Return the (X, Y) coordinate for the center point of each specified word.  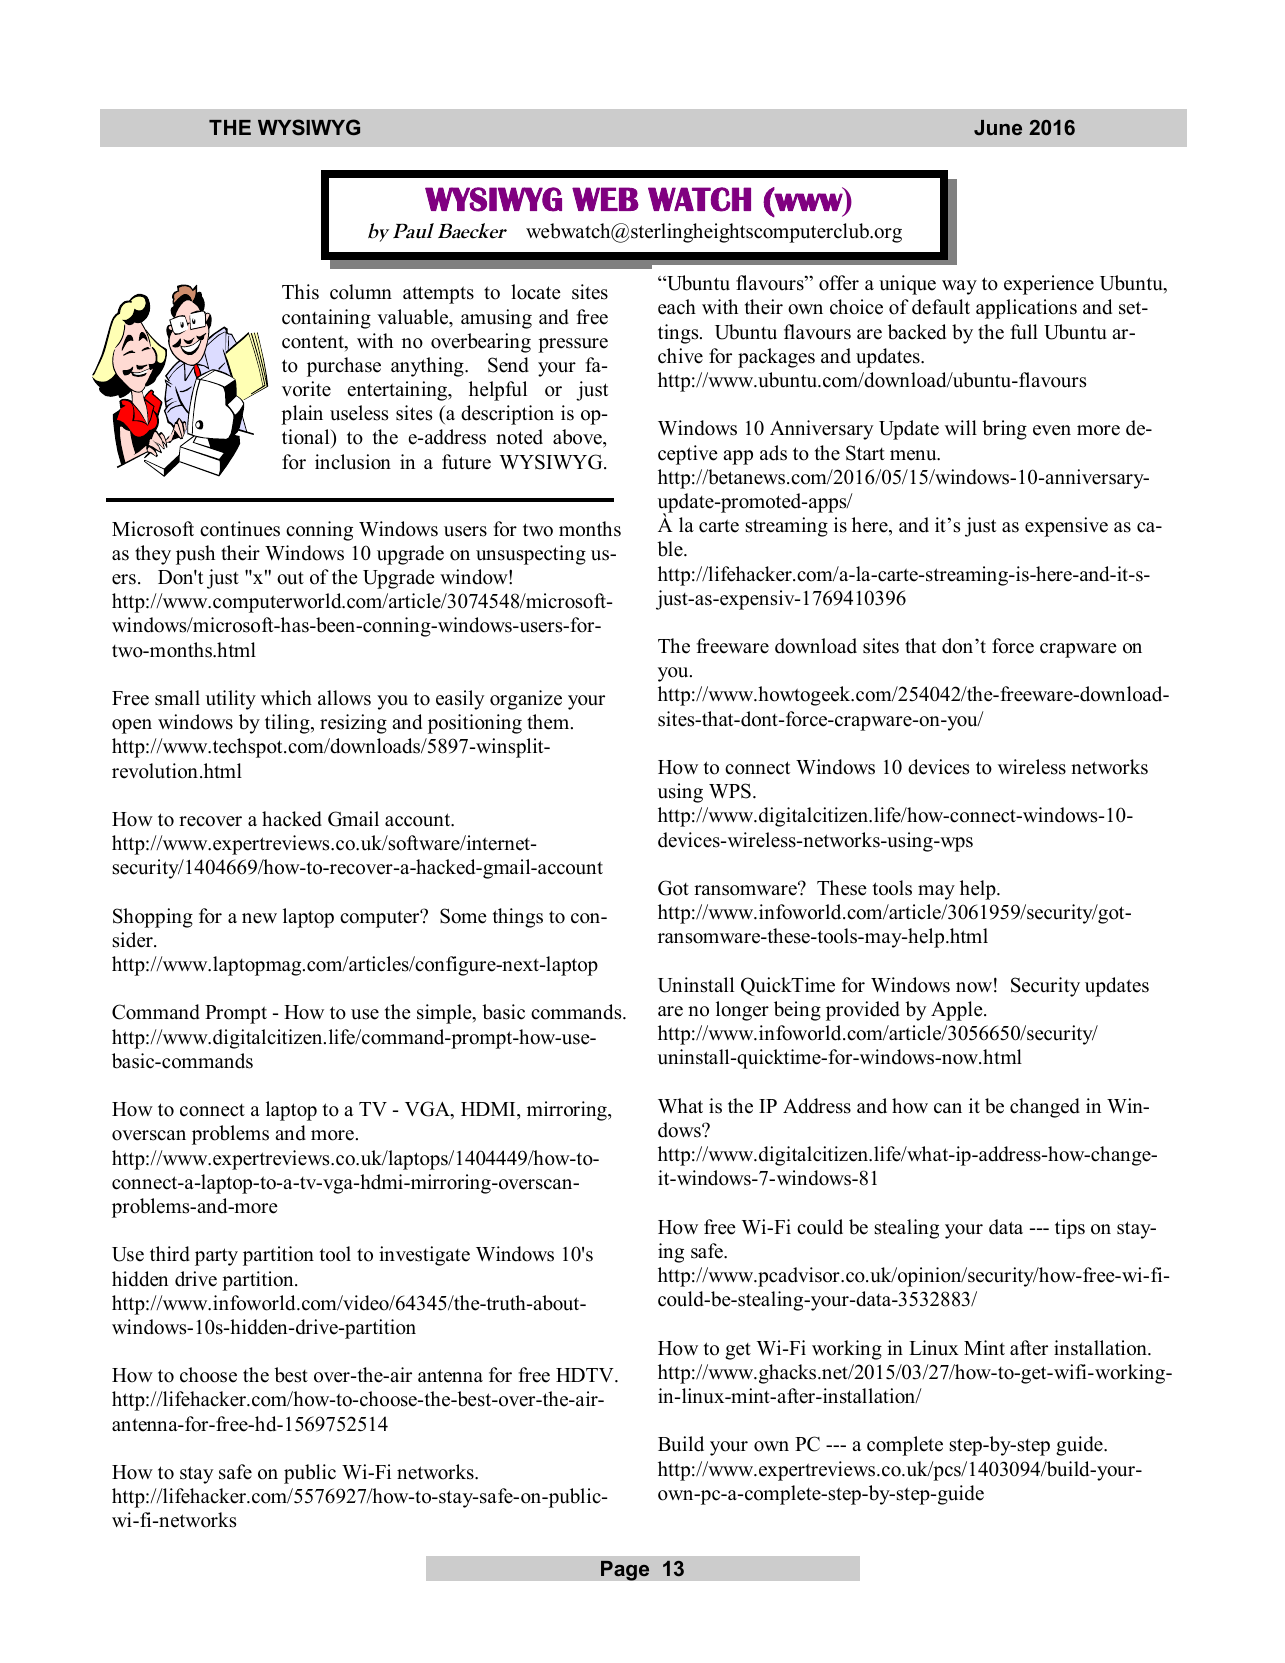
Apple (958, 1011)
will (961, 427)
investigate (424, 1256)
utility (231, 700)
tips (1070, 1229)
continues (240, 529)
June (998, 127)
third (170, 1254)
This (300, 292)
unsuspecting (531, 555)
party (216, 1257)
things (518, 918)
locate (536, 292)
